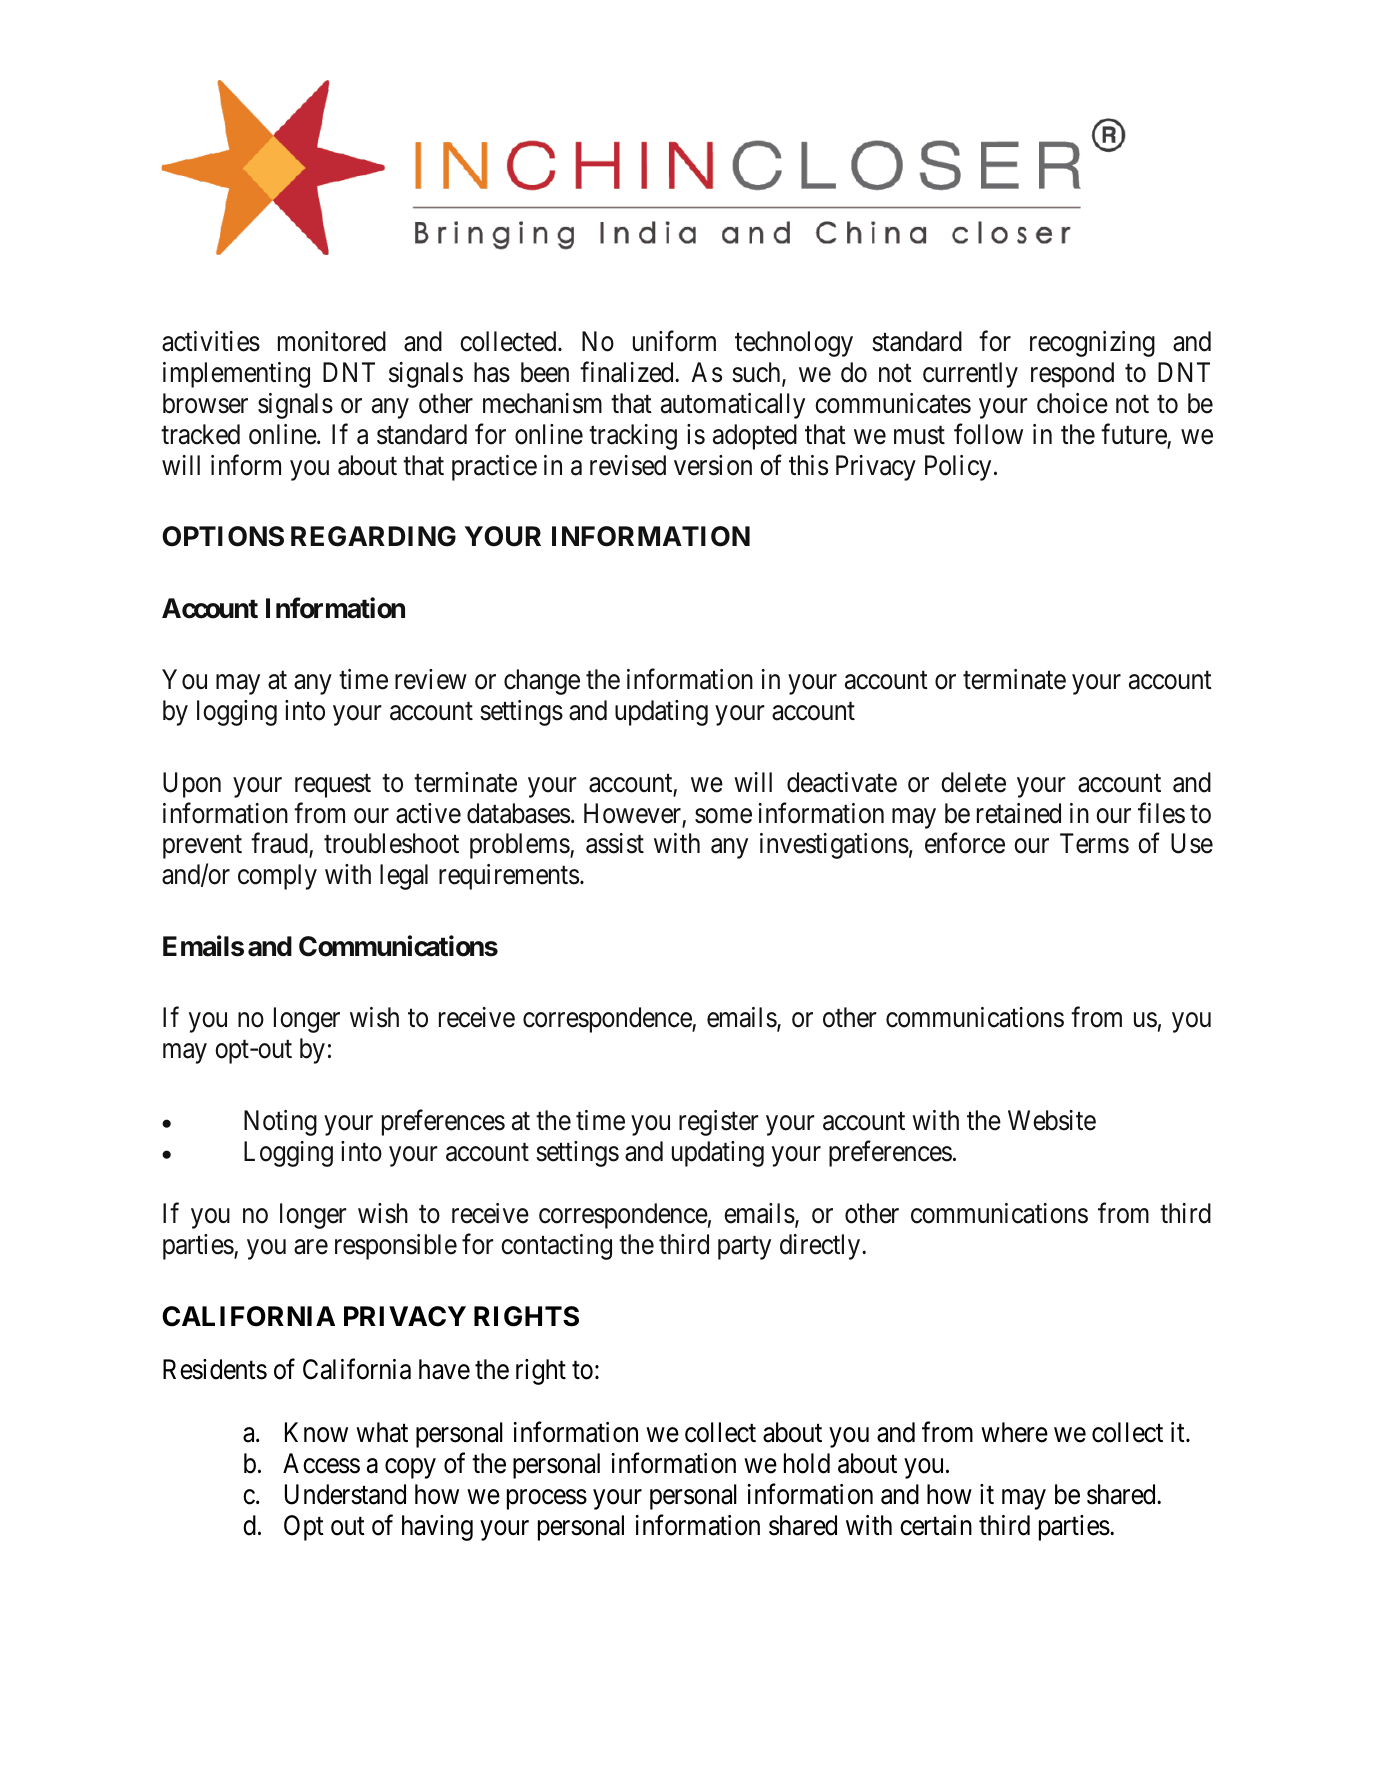  What do you see at coordinates (965, 843) in the image?
I see `enforce` at bounding box center [965, 843].
